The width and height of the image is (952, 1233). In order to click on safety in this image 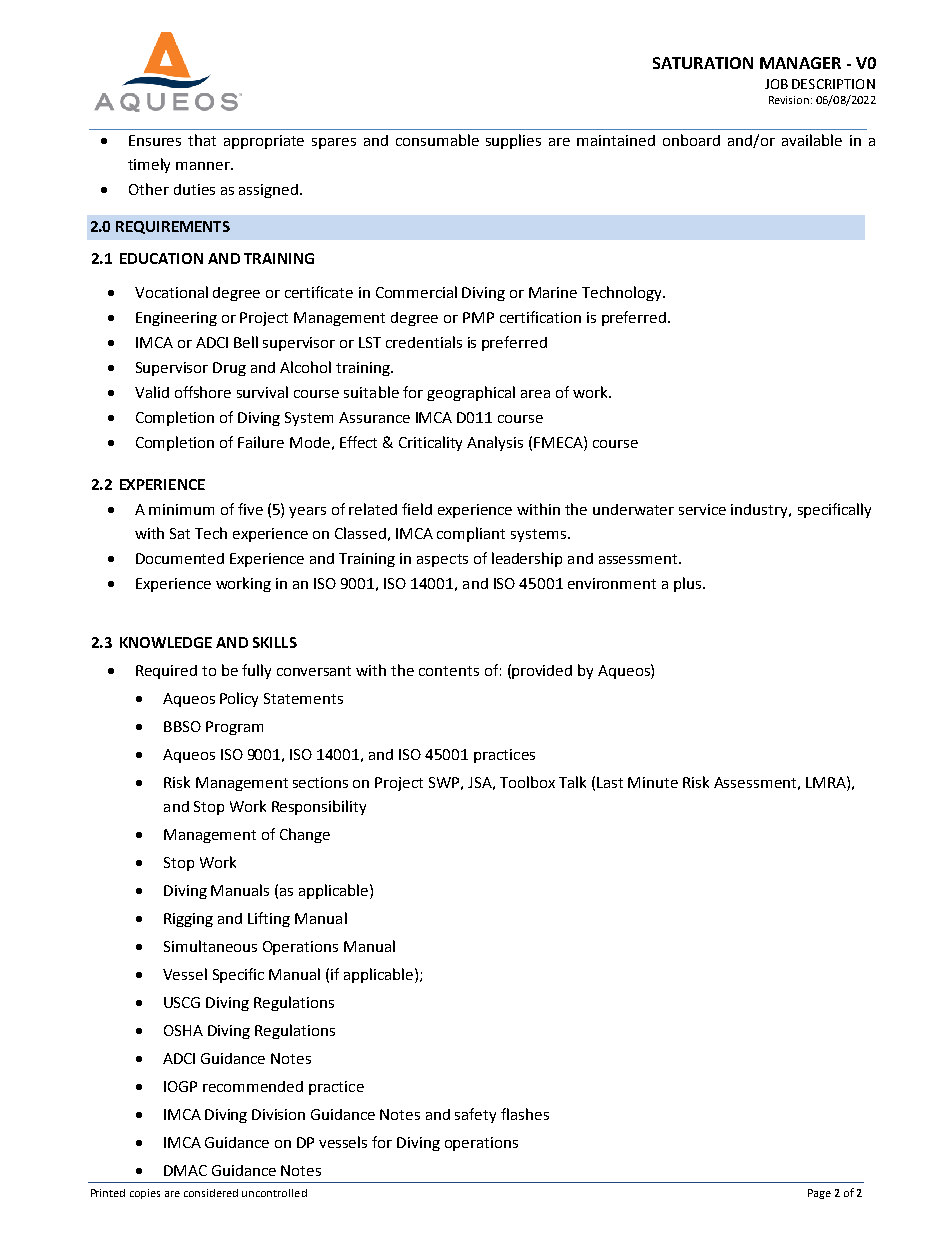, I will do `click(475, 1115)`.
